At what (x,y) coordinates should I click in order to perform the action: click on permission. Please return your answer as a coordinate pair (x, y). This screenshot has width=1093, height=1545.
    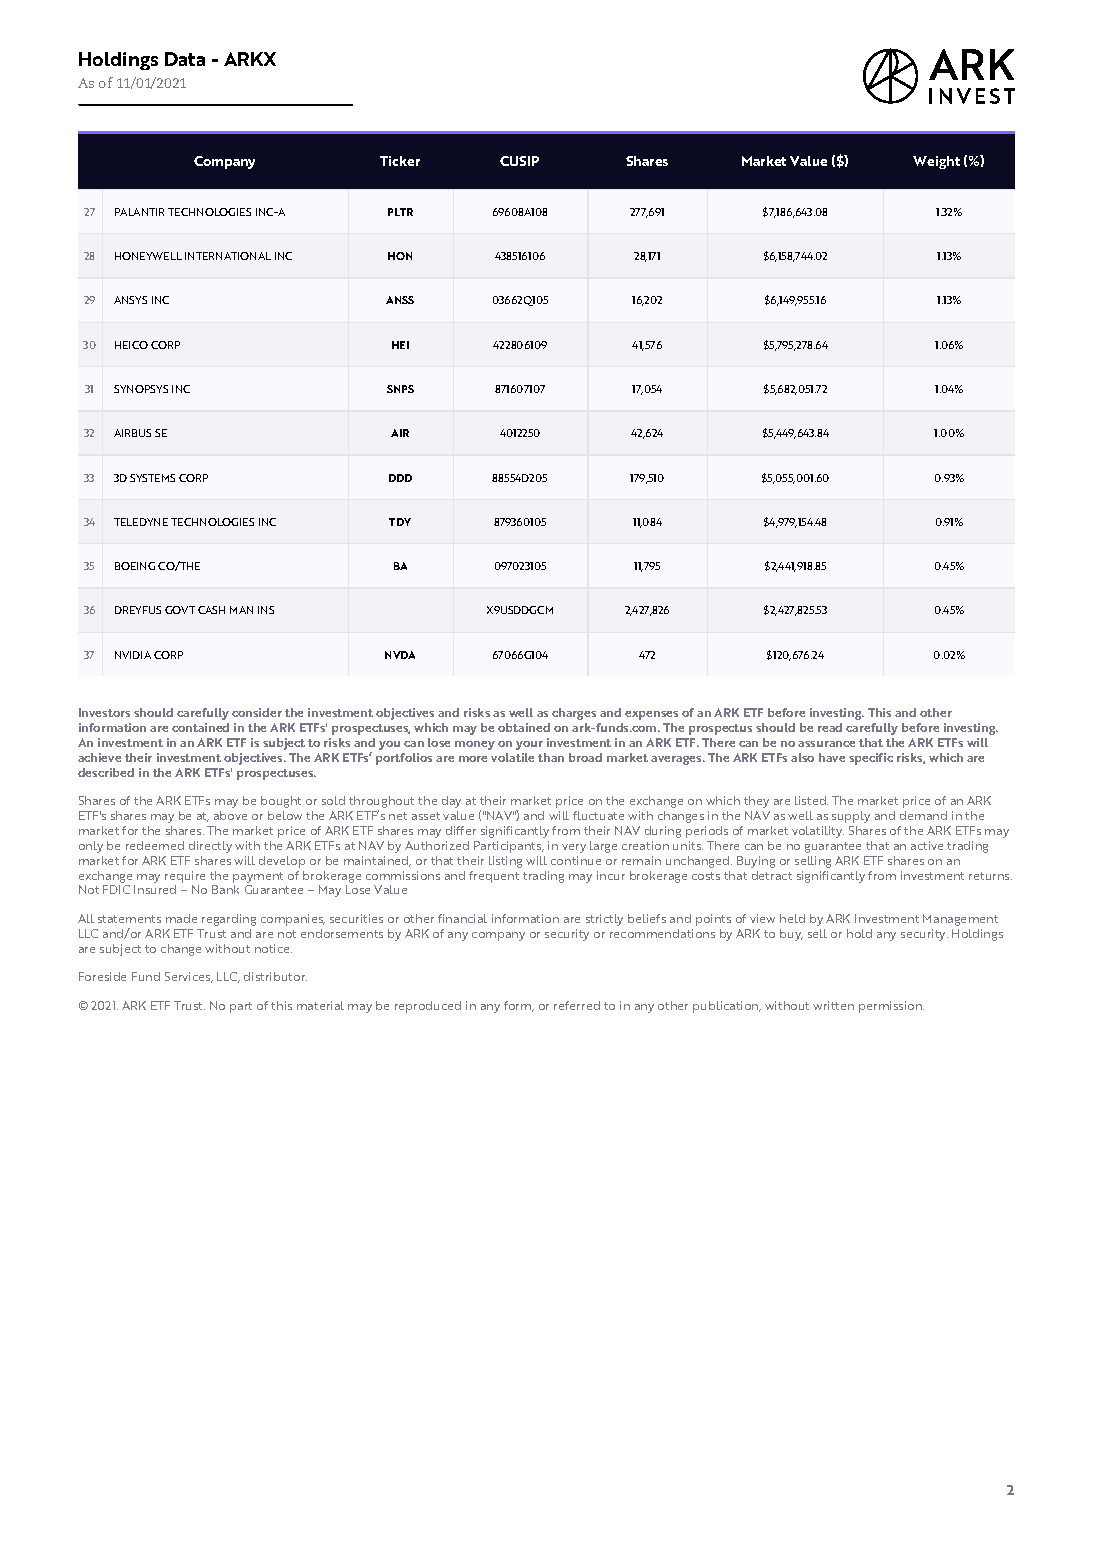
    Looking at the image, I should click on (891, 1007).
